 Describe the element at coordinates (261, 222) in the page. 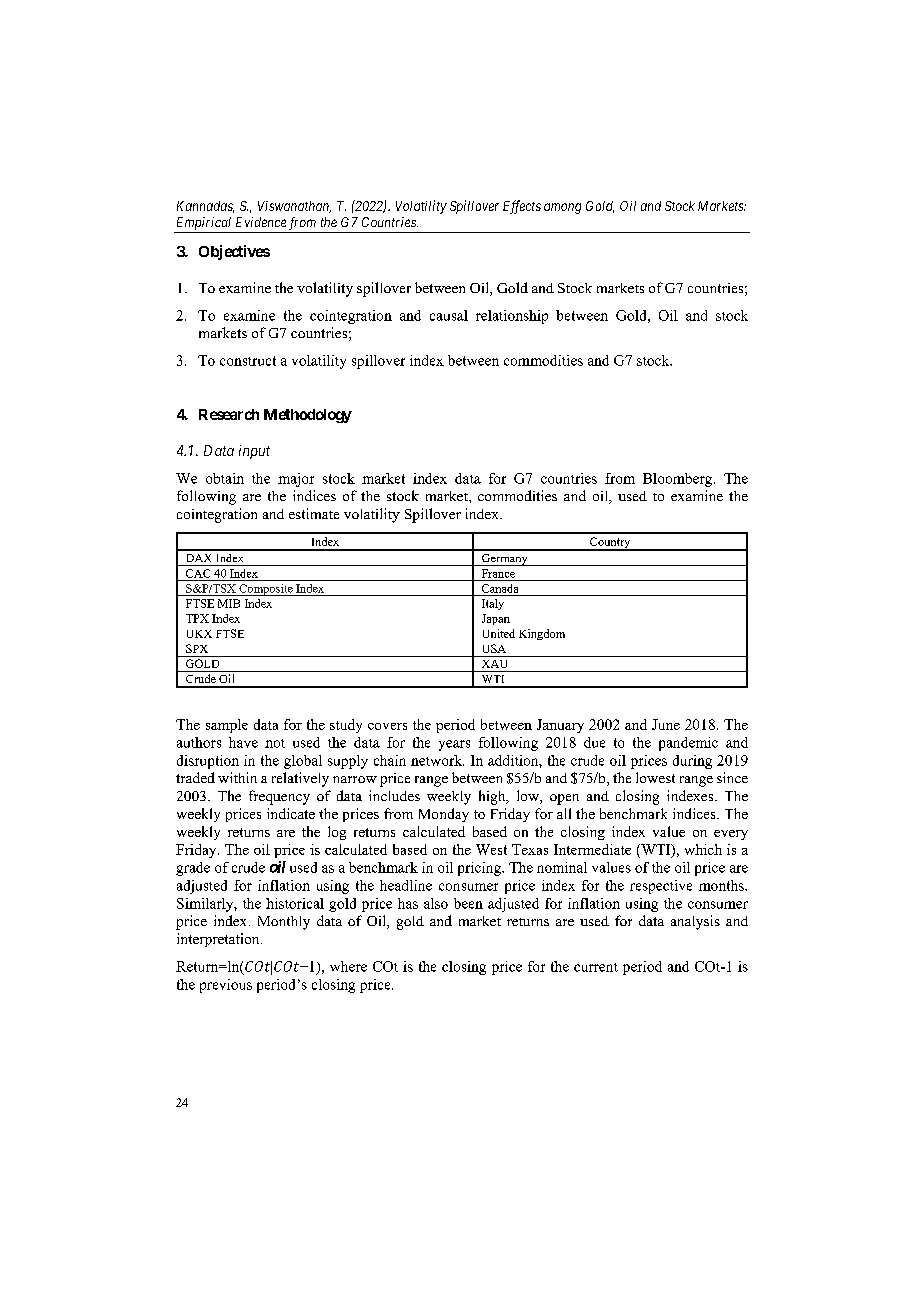

I see `Evidence` at that location.
